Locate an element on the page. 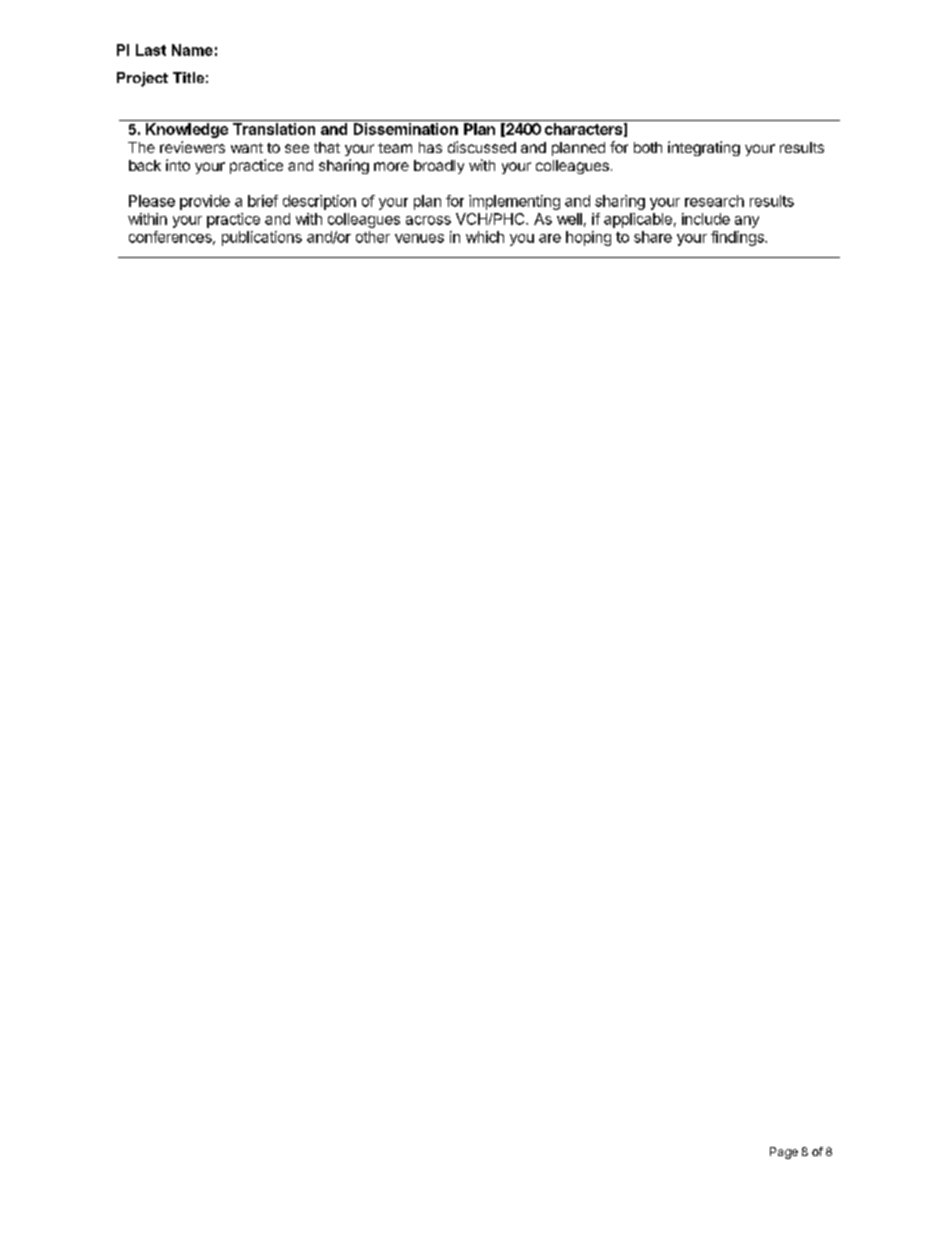  integrating is located at coordinates (704, 148).
